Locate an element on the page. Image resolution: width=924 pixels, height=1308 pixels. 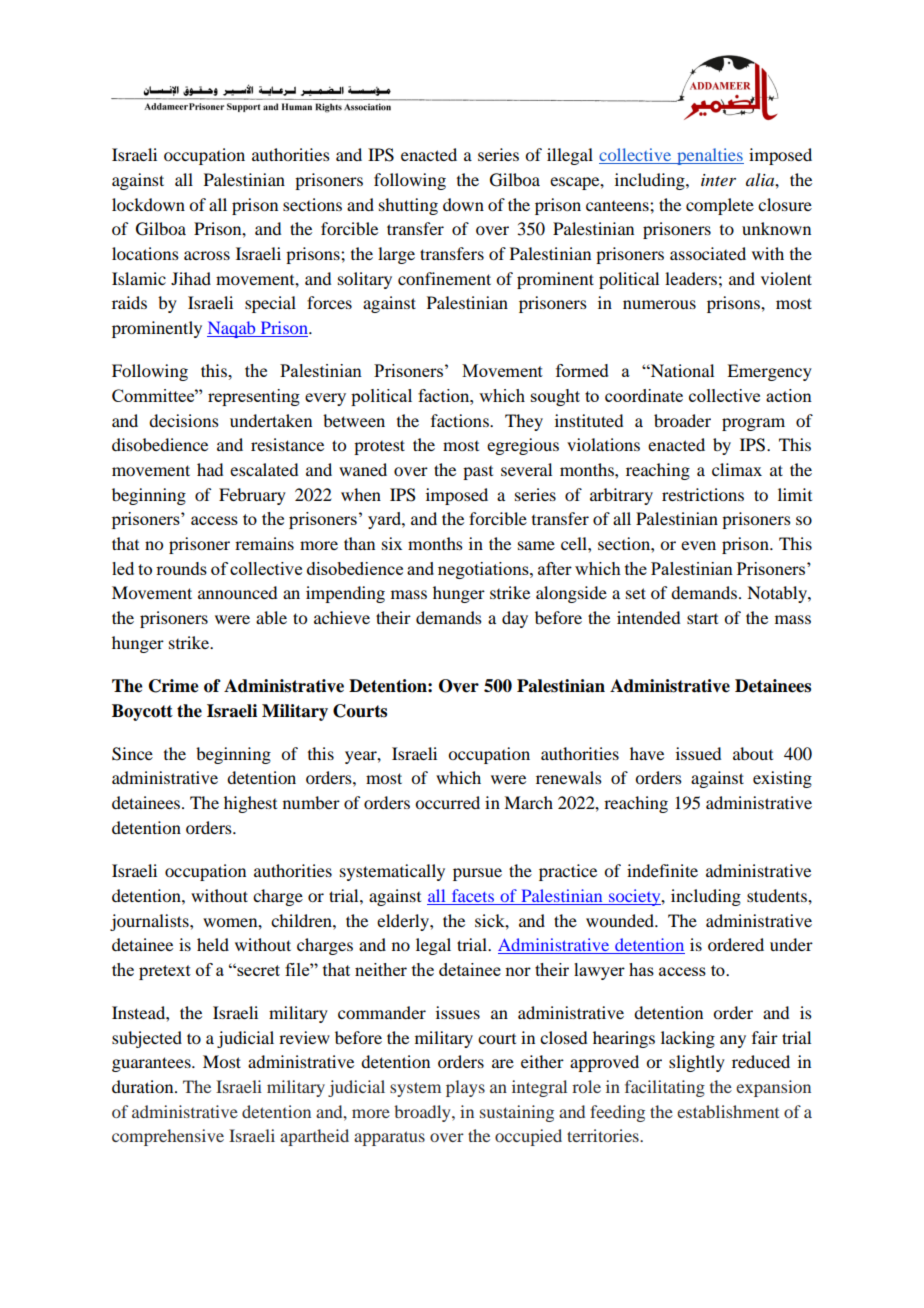
plays is located at coordinates (465, 1088).
